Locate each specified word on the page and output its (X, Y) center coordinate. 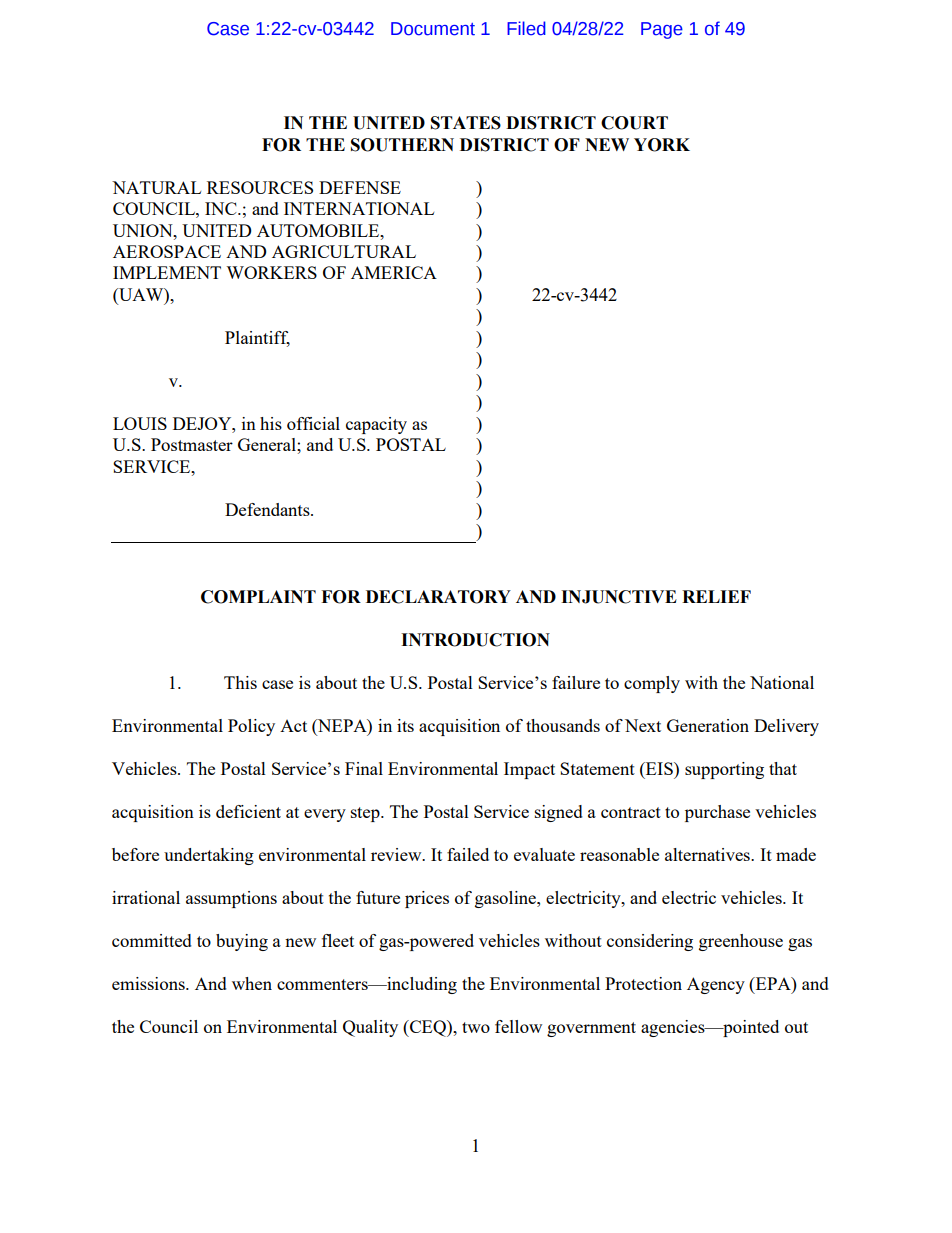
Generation (708, 725)
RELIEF (716, 596)
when (252, 983)
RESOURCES (260, 187)
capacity (376, 425)
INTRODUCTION (475, 640)
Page (662, 30)
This (240, 682)
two (476, 1027)
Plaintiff (257, 339)
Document (433, 29)
